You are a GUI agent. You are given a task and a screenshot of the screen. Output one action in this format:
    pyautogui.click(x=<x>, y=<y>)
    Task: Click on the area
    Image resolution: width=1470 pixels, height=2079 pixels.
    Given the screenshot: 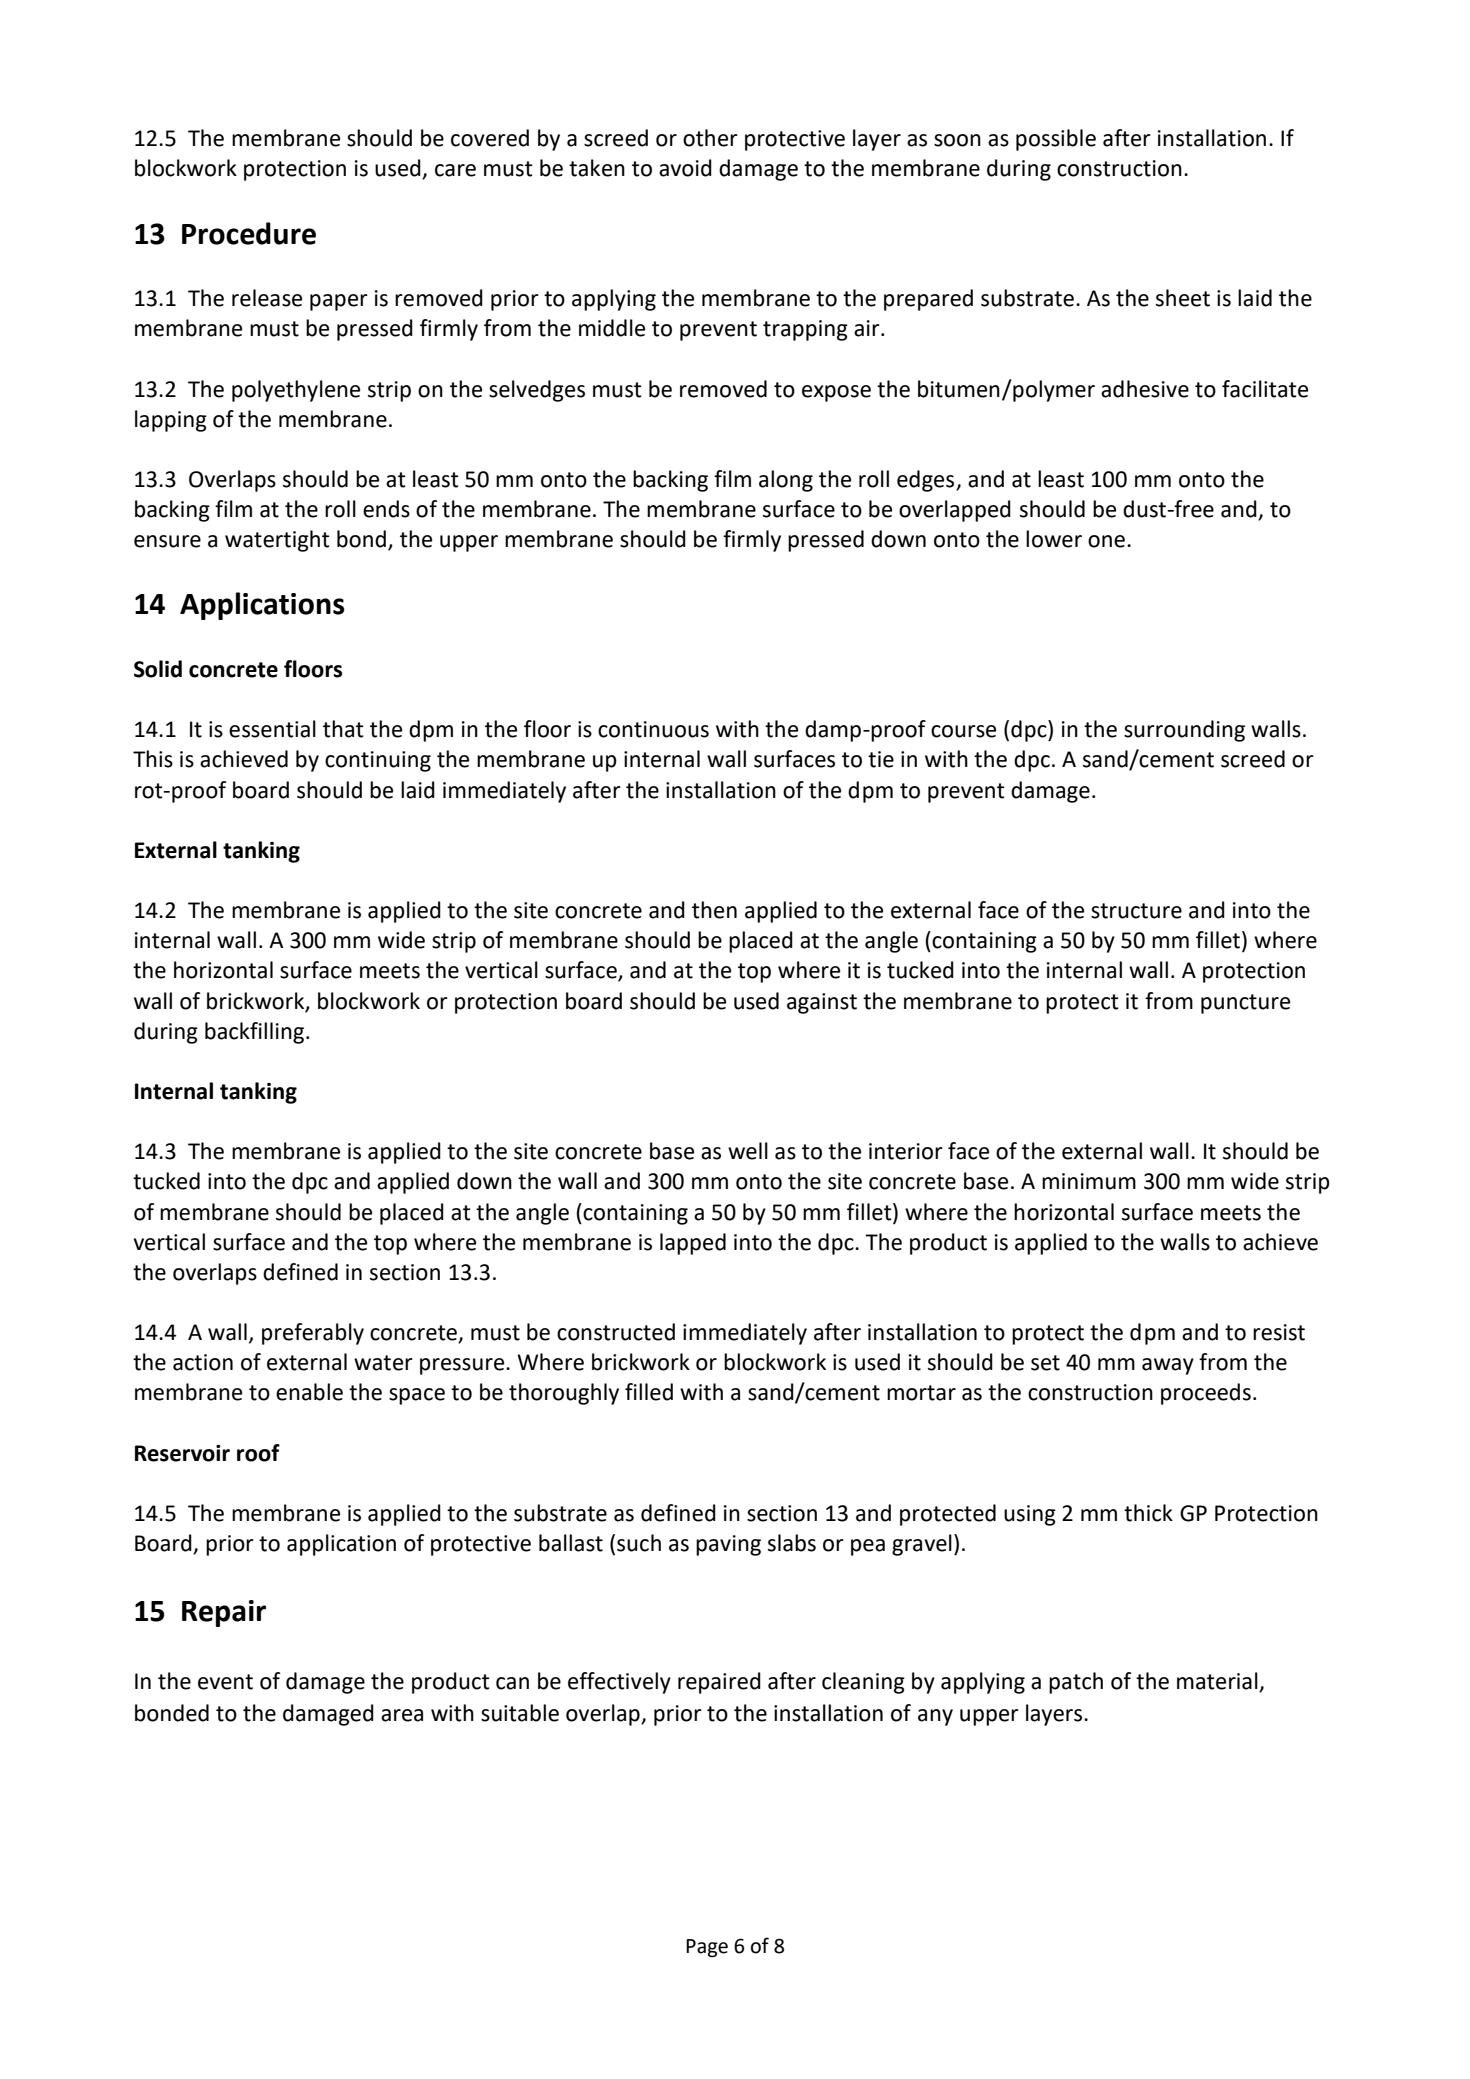 What is the action you would take?
    pyautogui.click(x=402, y=1715)
